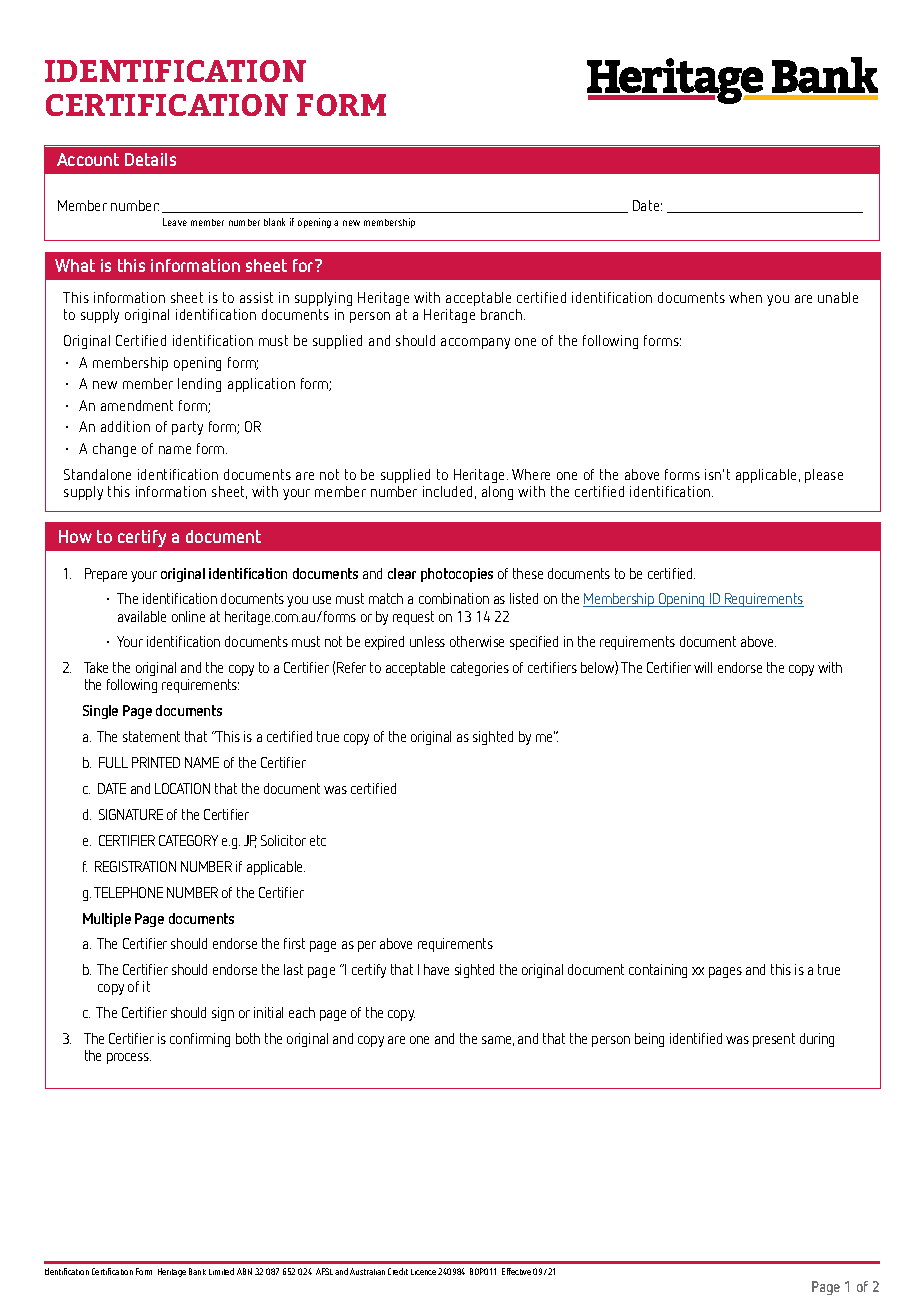  Describe the element at coordinates (745, 297) in the page. I see `when` at that location.
